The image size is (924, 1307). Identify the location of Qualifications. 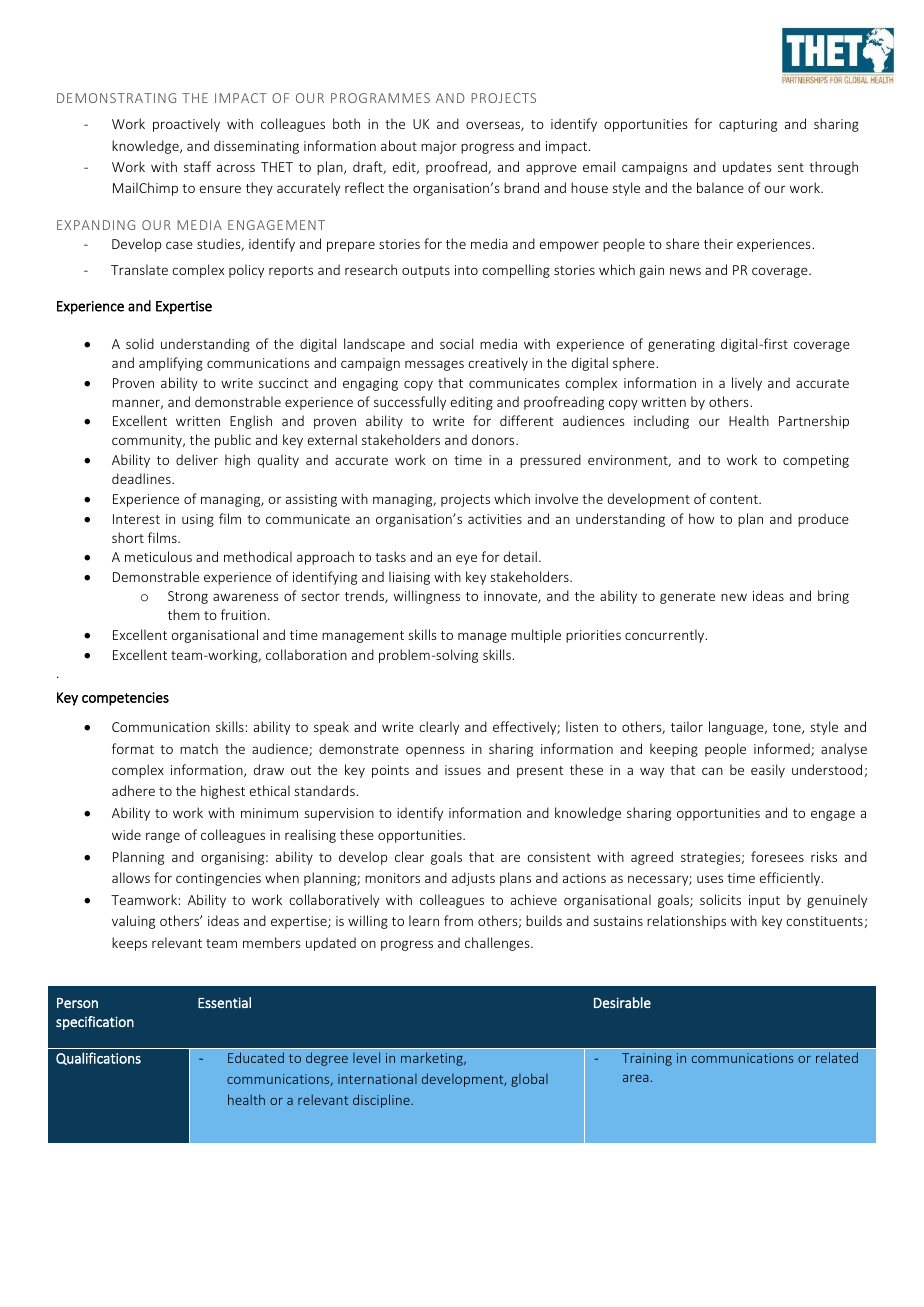
(98, 1058).
